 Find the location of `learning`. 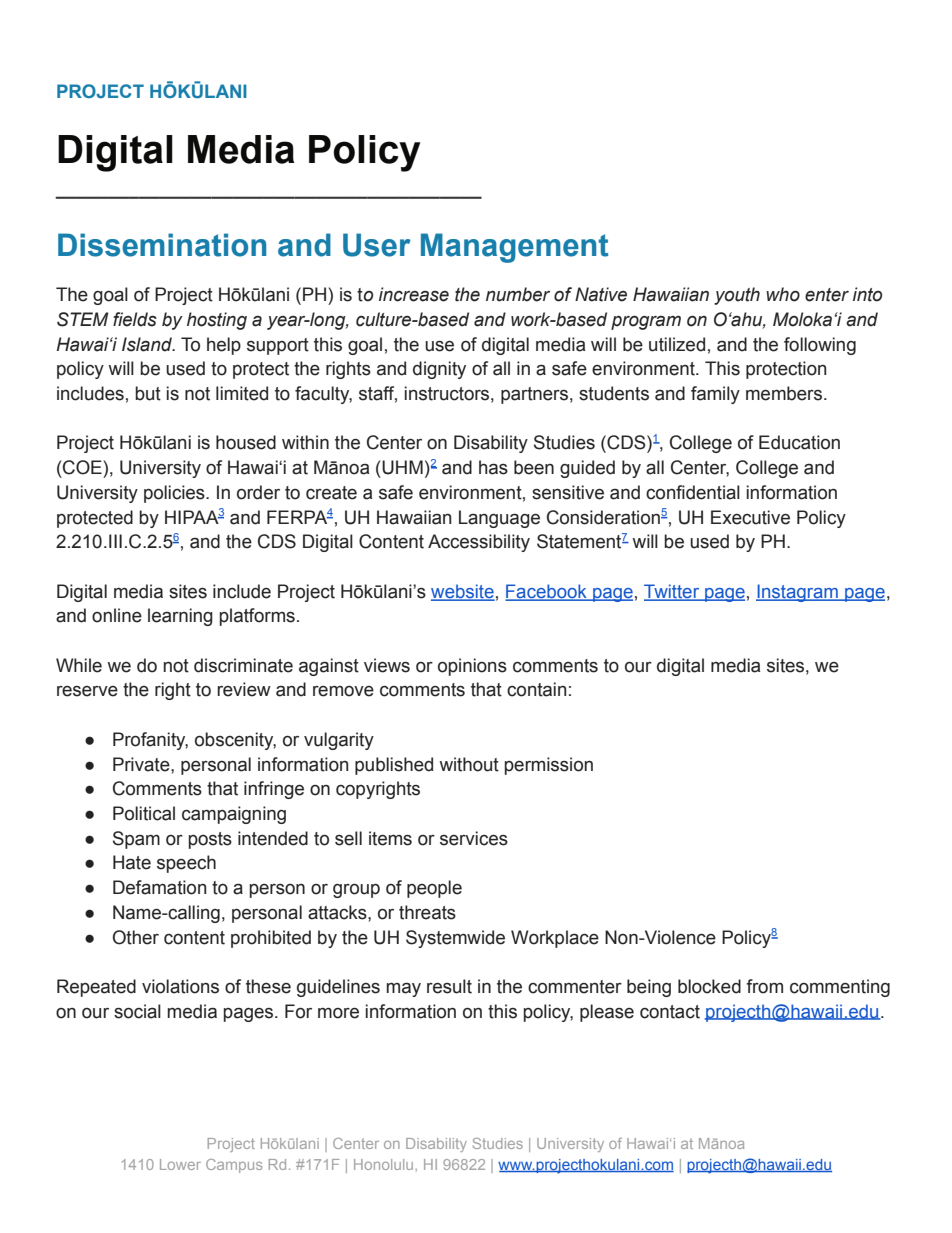

learning is located at coordinates (180, 617).
